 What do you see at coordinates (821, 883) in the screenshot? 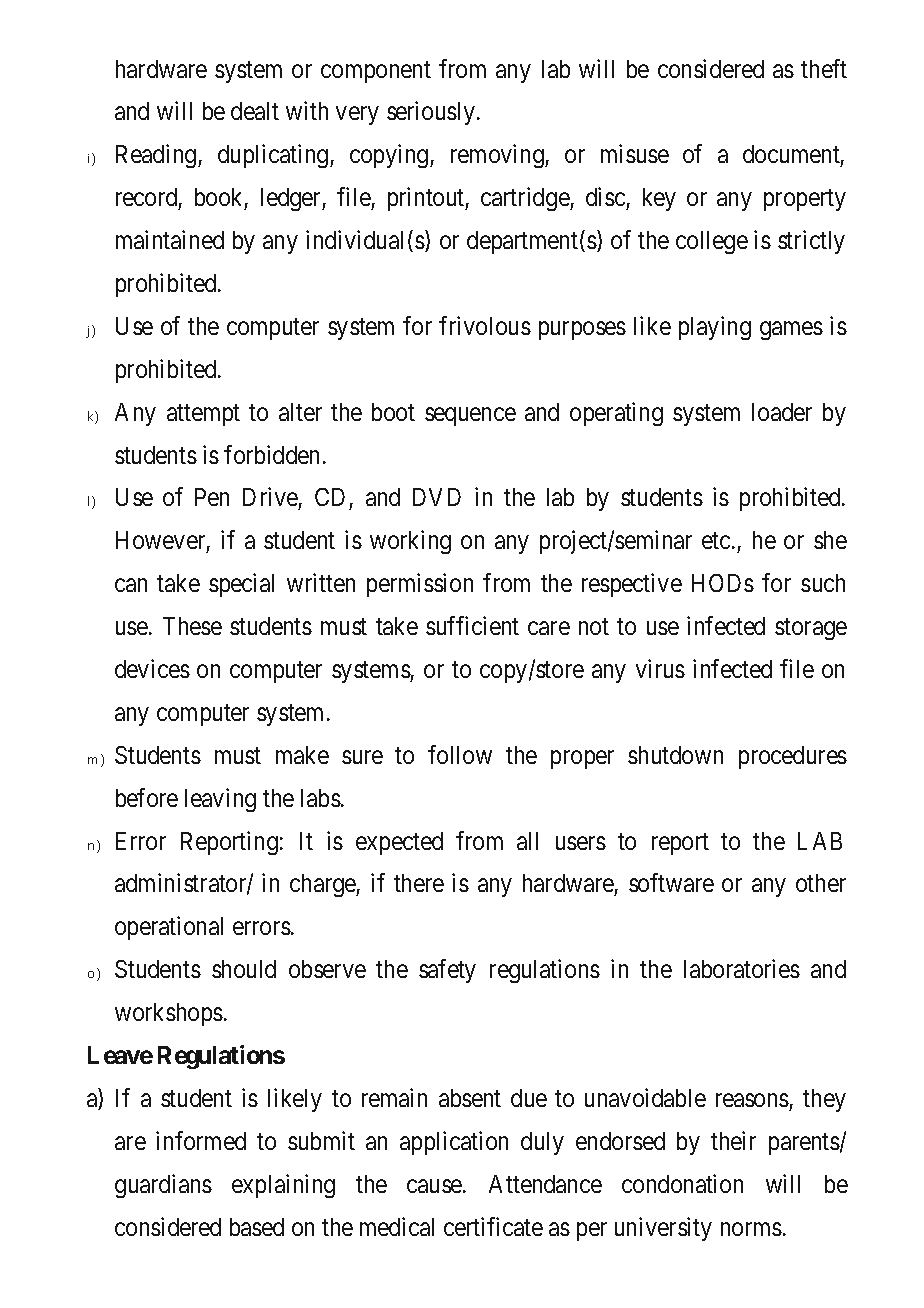
I see `other` at bounding box center [821, 883].
